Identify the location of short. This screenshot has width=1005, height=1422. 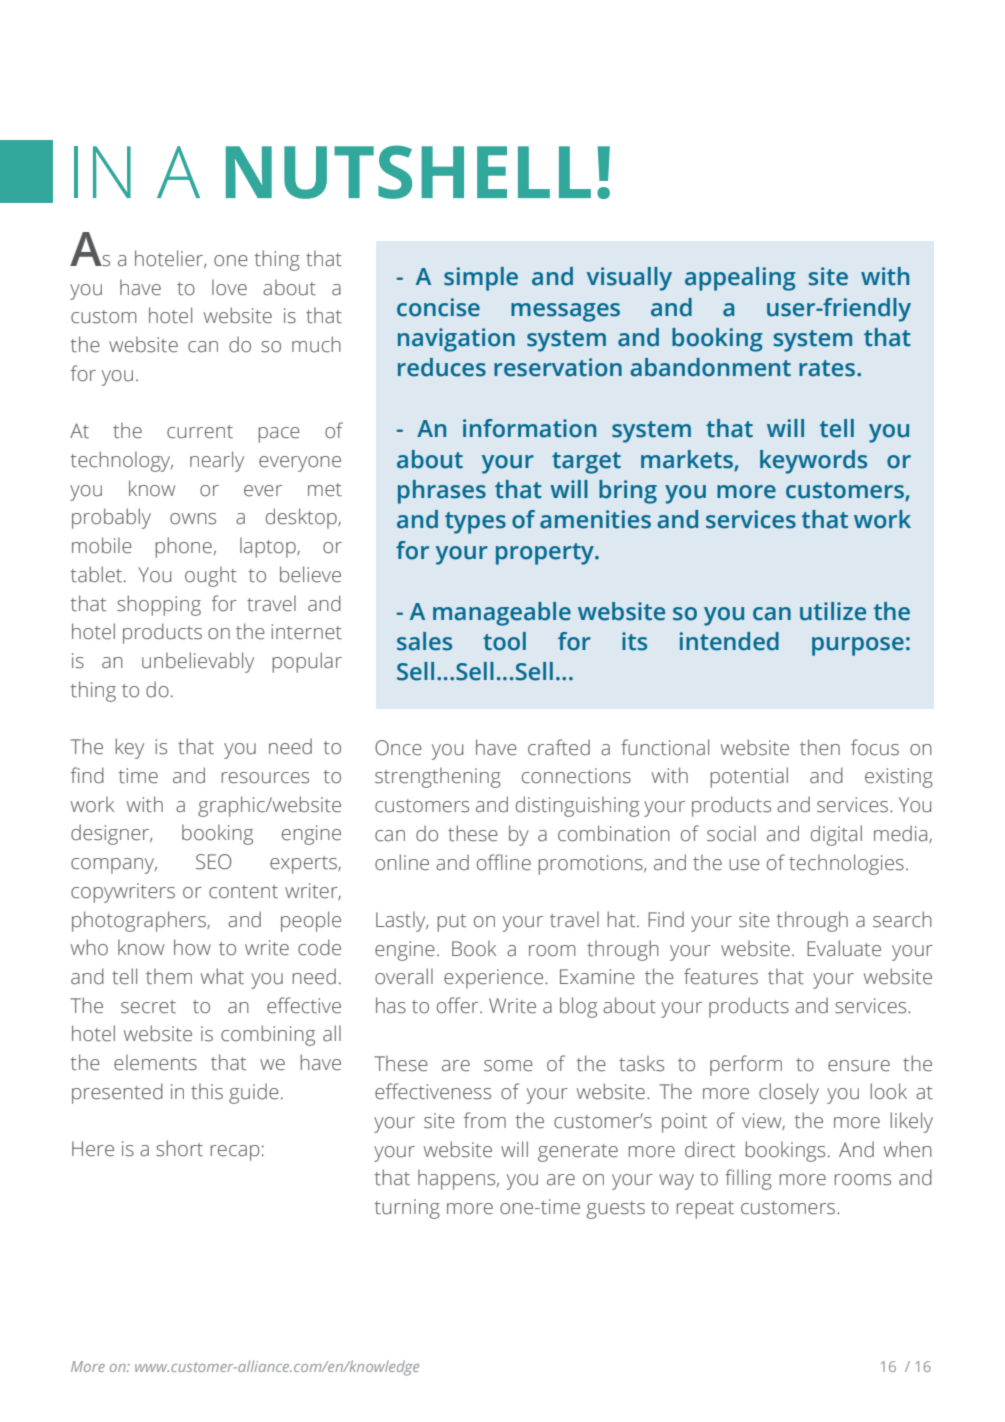
(179, 1148).
